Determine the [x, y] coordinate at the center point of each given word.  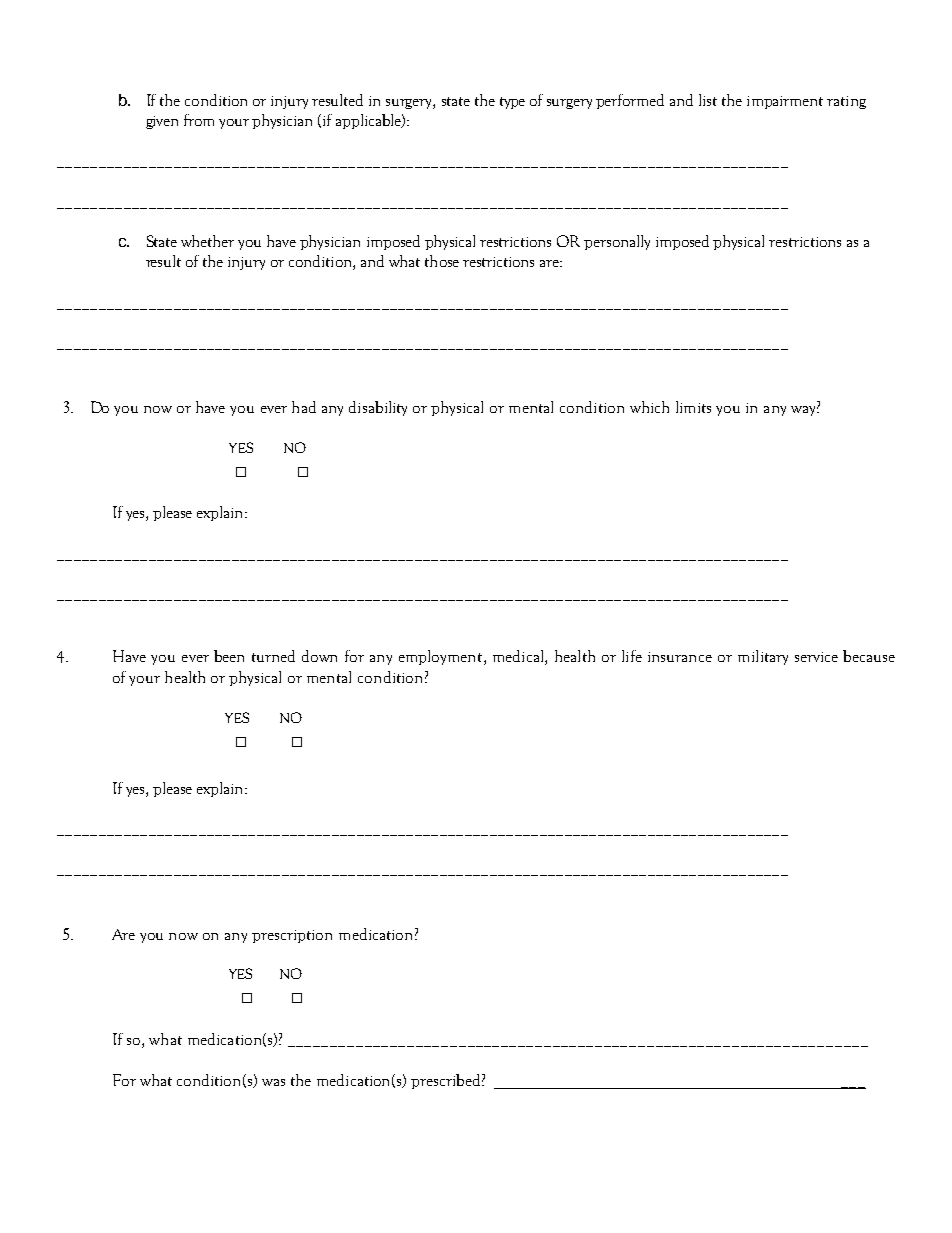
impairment [785, 102]
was [273, 1082]
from [199, 120]
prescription [292, 936]
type [512, 103]
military [763, 657]
